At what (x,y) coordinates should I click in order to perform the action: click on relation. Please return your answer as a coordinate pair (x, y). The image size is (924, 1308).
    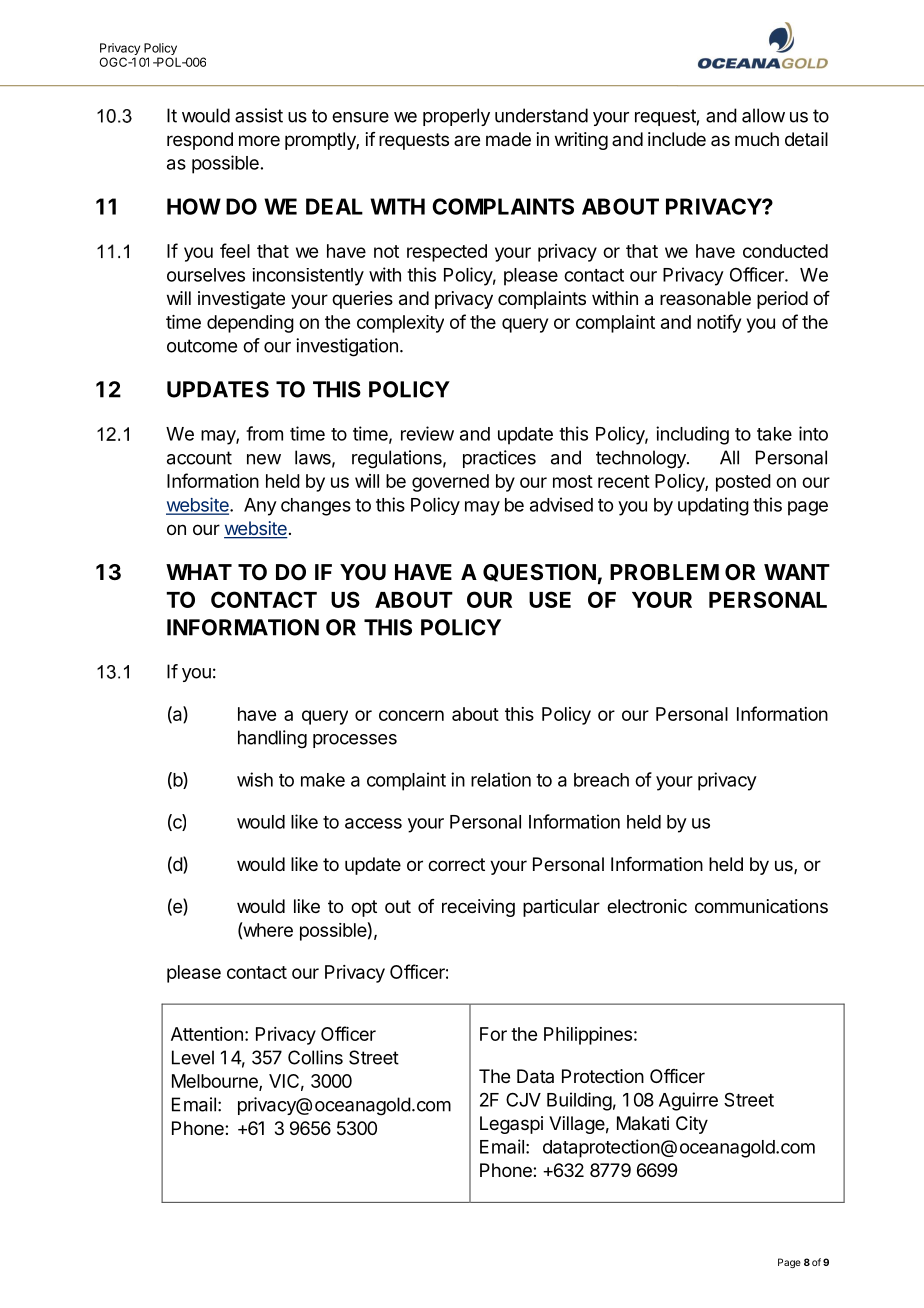
    Looking at the image, I should click on (501, 779).
